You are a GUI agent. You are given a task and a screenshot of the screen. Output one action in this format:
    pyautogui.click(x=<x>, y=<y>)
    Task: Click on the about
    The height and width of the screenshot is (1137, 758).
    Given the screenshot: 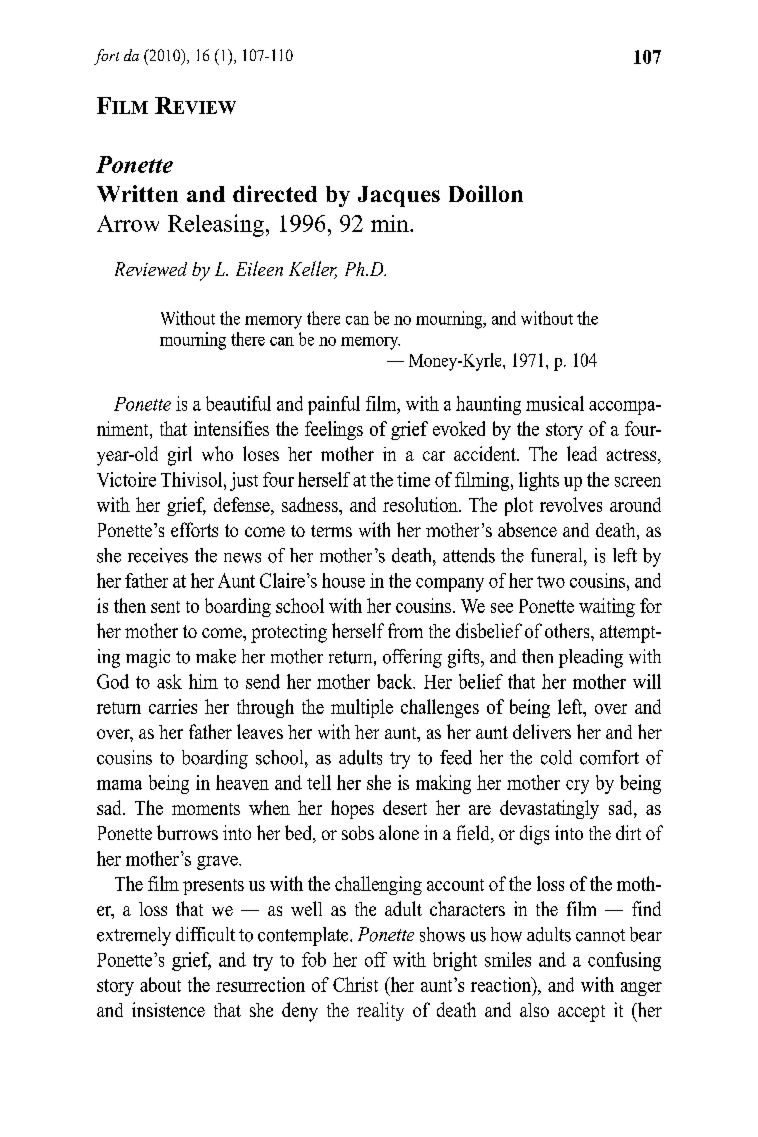 What is the action you would take?
    pyautogui.click(x=160, y=984)
